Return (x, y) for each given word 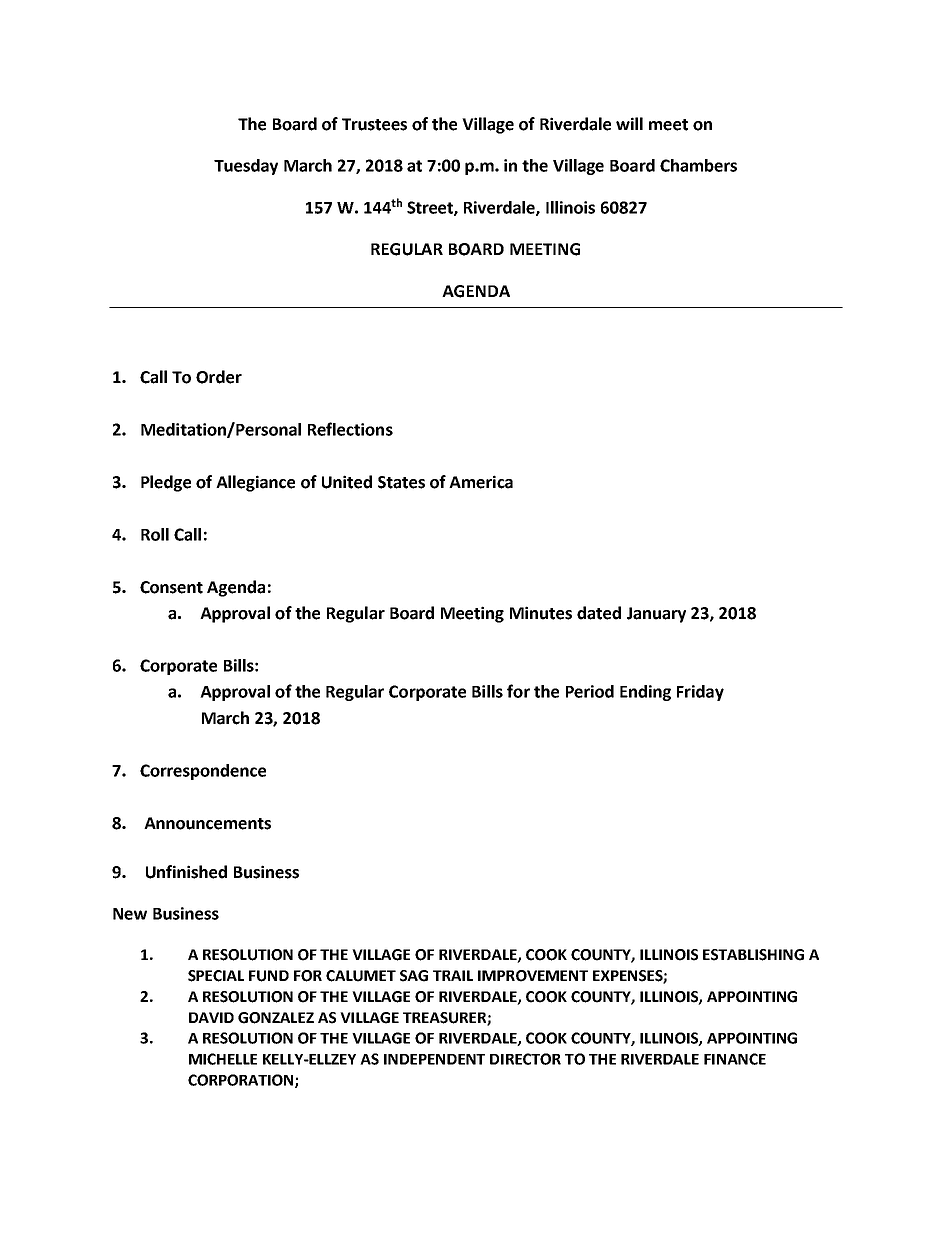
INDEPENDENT (434, 1059)
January (656, 615)
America (481, 482)
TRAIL (453, 975)
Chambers (698, 165)
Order (219, 377)
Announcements (207, 823)
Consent (171, 587)
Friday (700, 693)
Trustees (374, 124)
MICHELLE (223, 1059)
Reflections (350, 429)
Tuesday (246, 167)
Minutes (541, 613)
